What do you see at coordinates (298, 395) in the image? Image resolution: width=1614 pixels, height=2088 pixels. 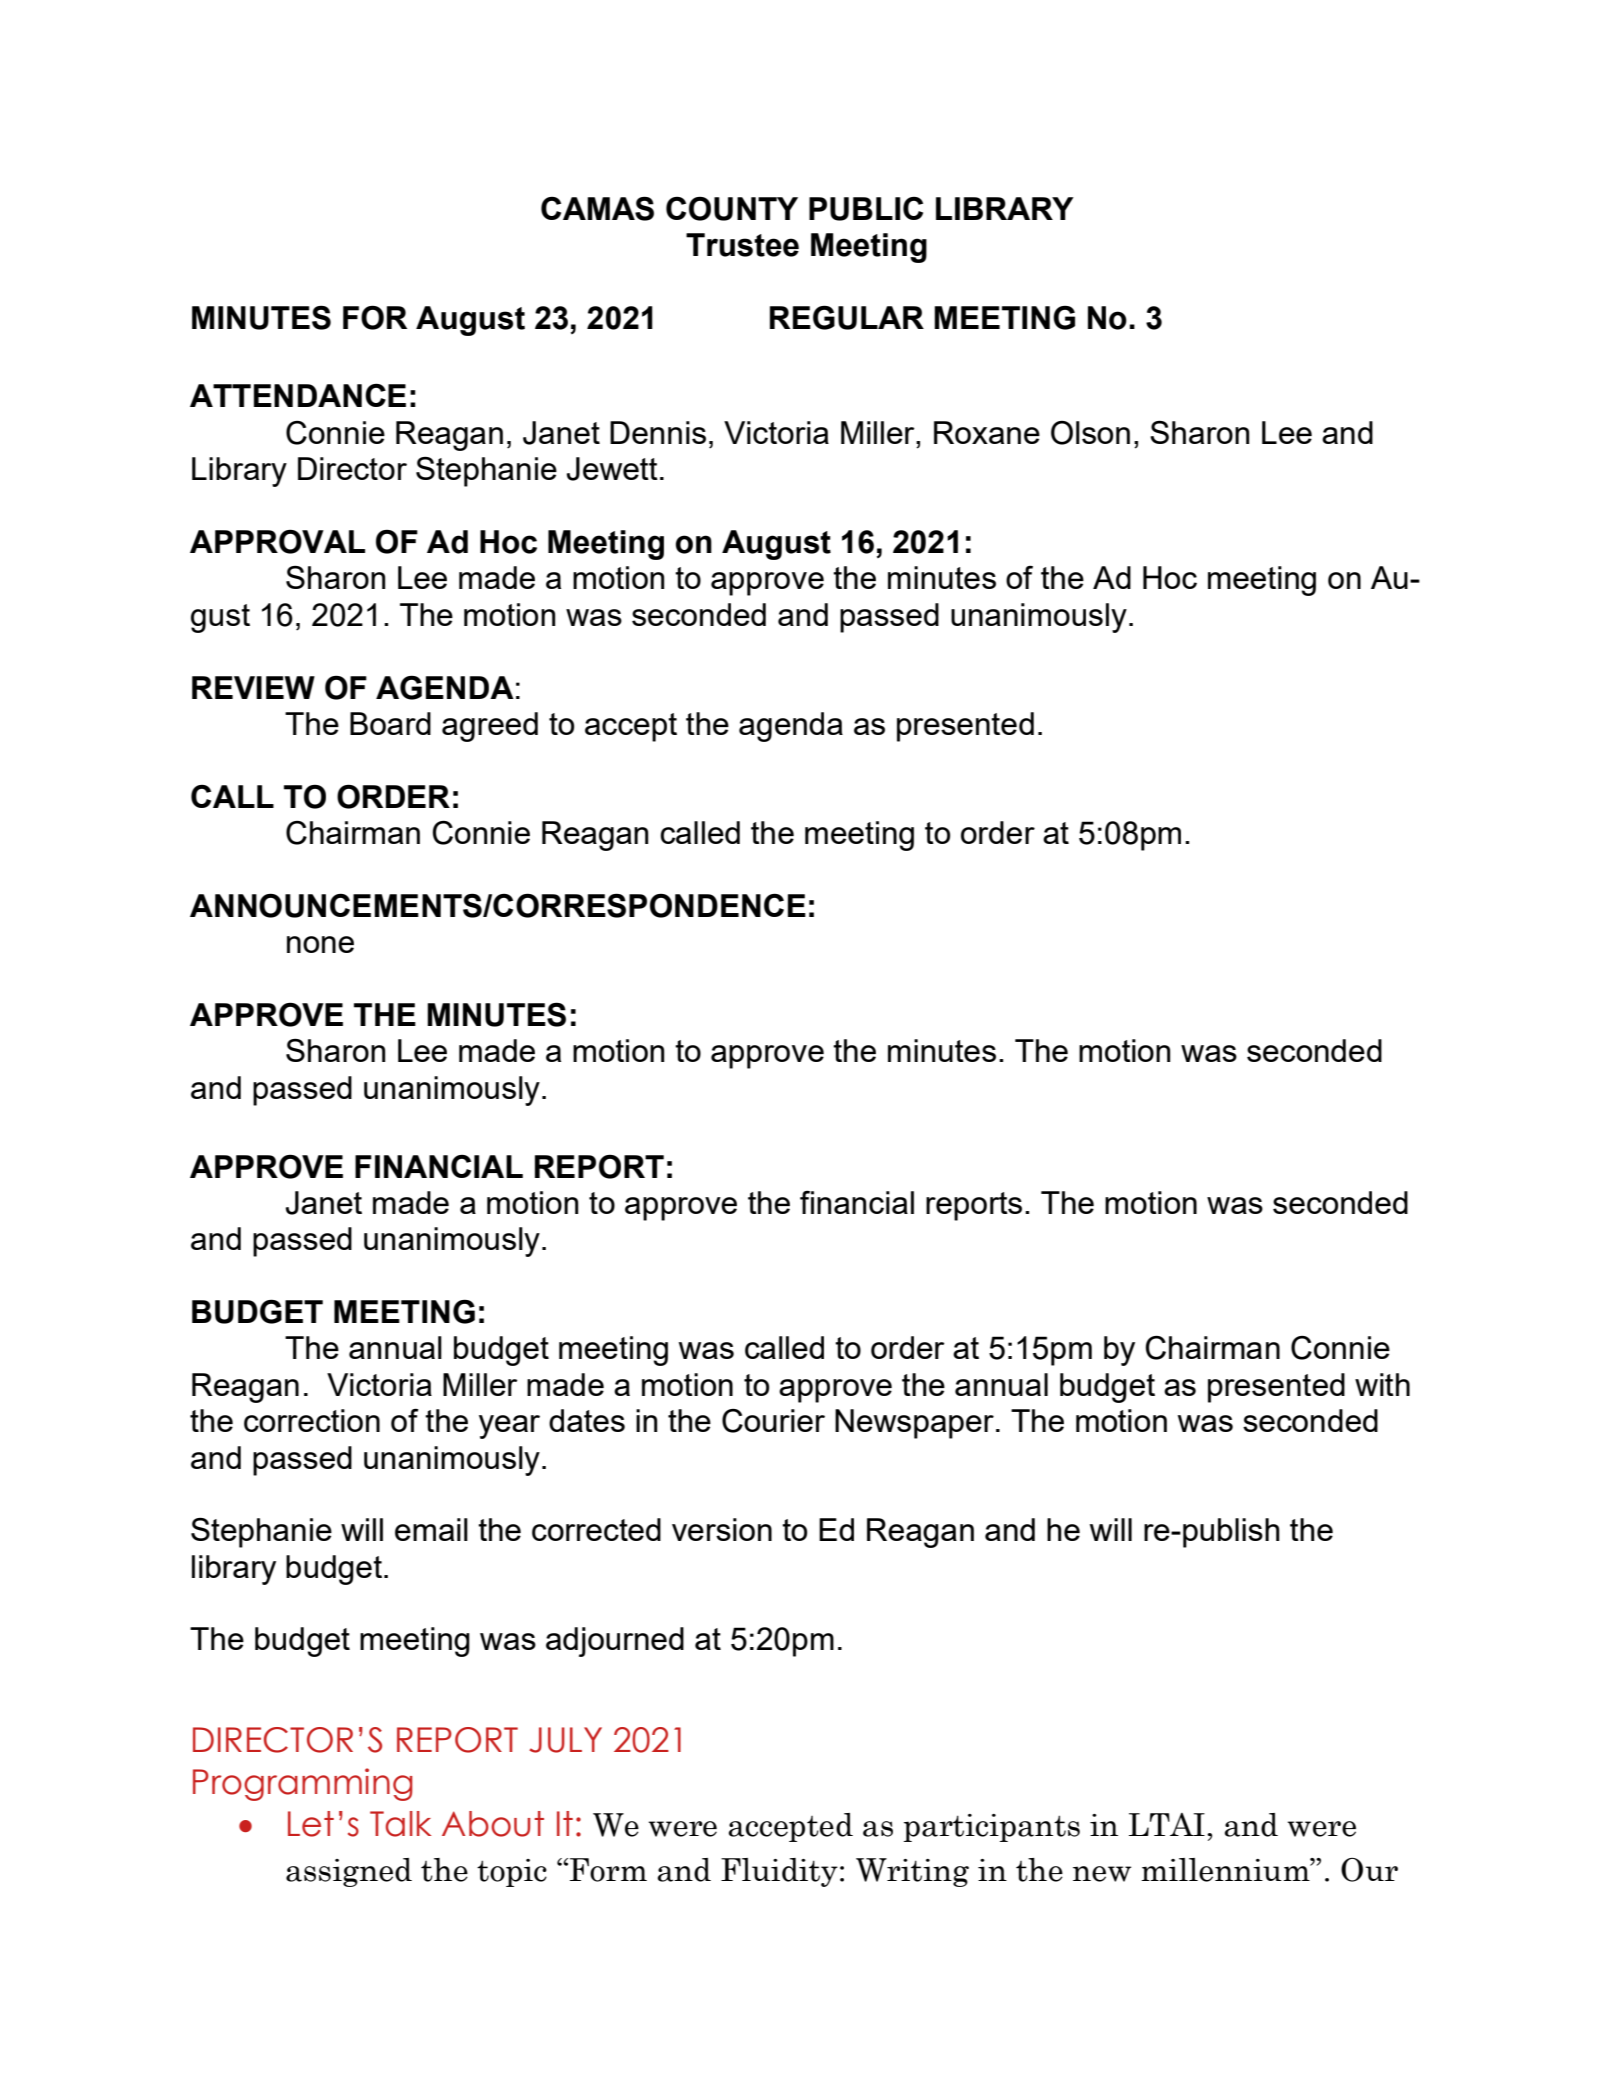 I see `ATTENDANCE` at bounding box center [298, 395].
